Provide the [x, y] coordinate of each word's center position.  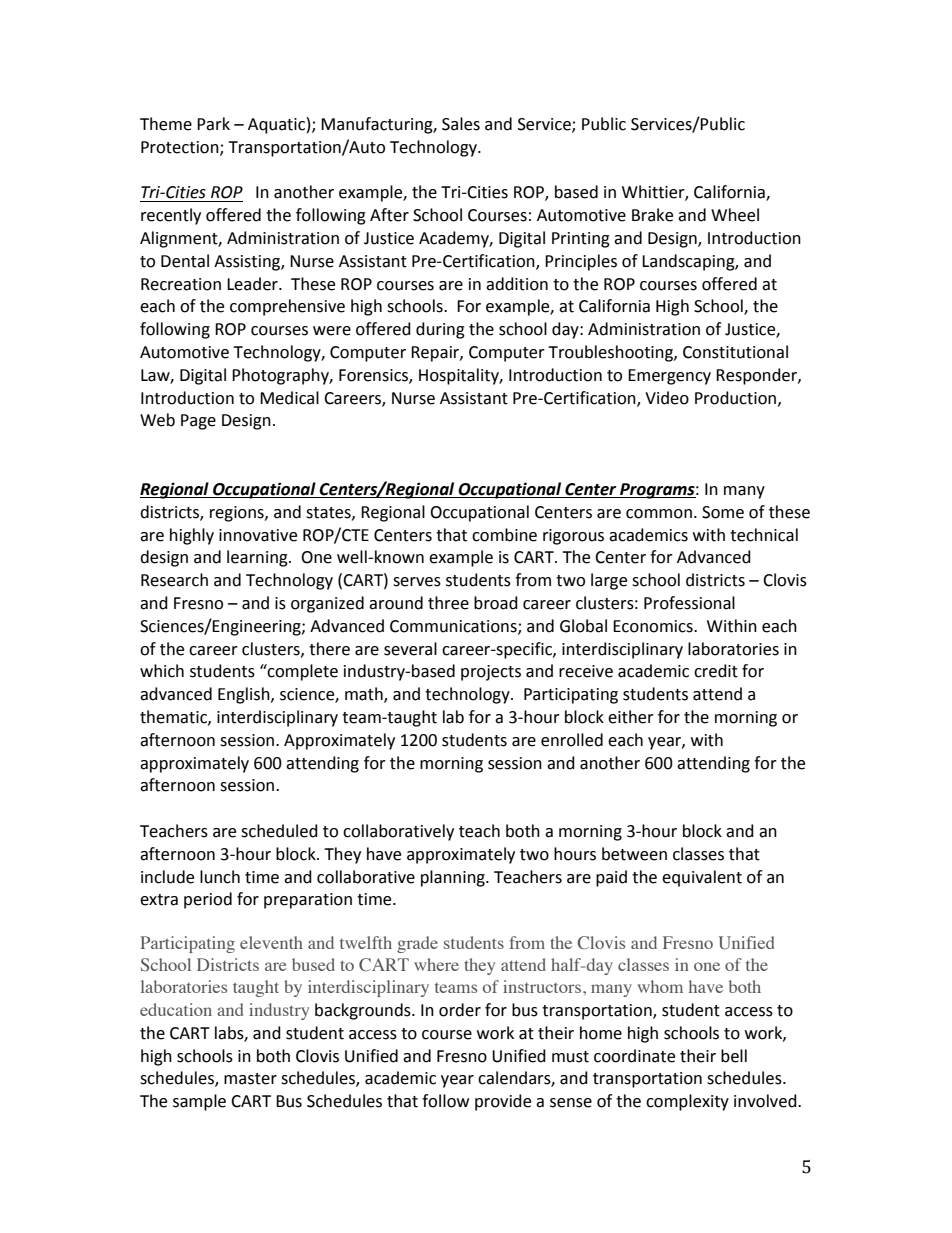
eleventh [271, 942]
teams [456, 988]
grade [417, 944]
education [176, 1009]
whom [660, 986]
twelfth [366, 942]
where [436, 964]
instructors [542, 986]
